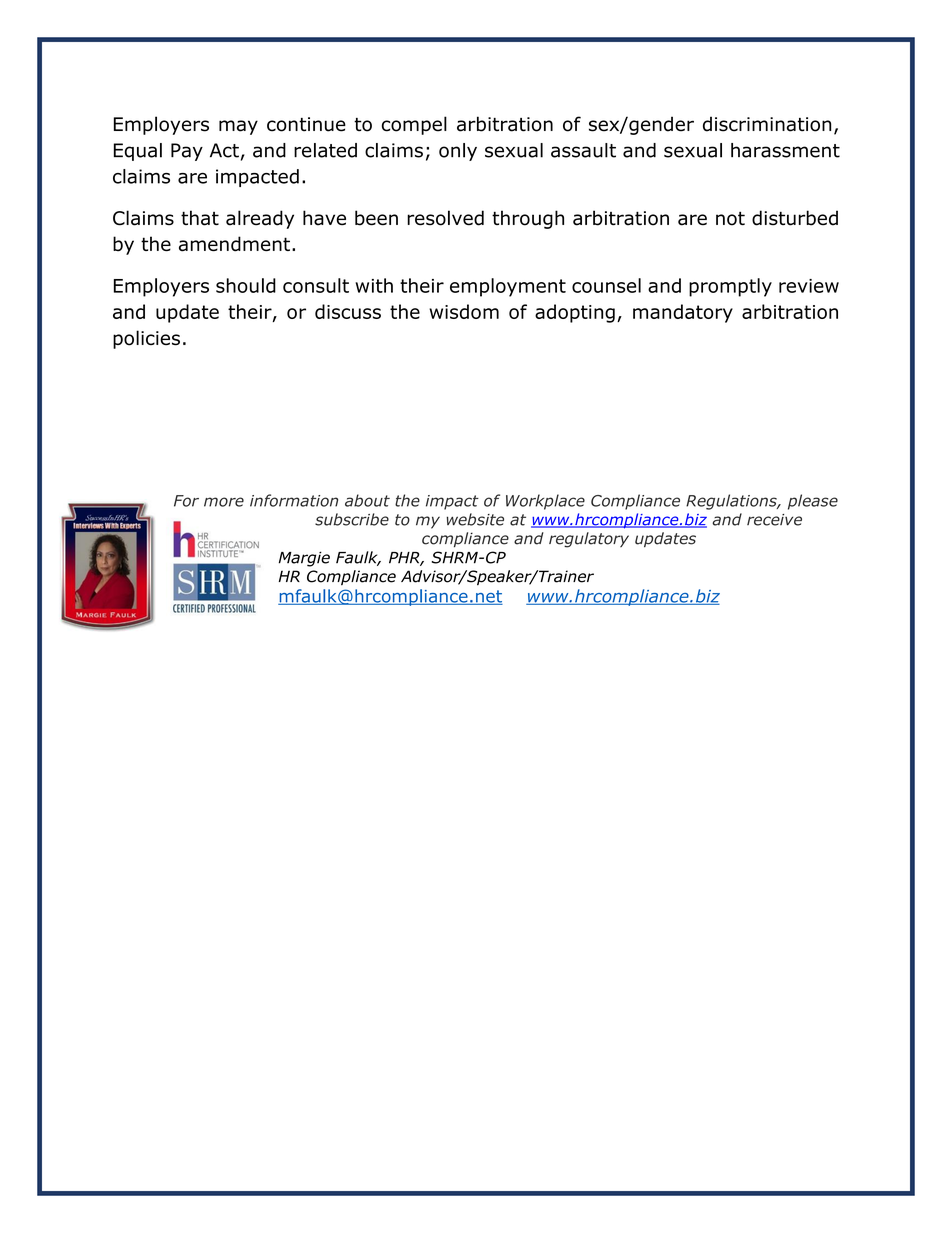 The image size is (952, 1233). What do you see at coordinates (146, 339) in the page?
I see `policies` at bounding box center [146, 339].
